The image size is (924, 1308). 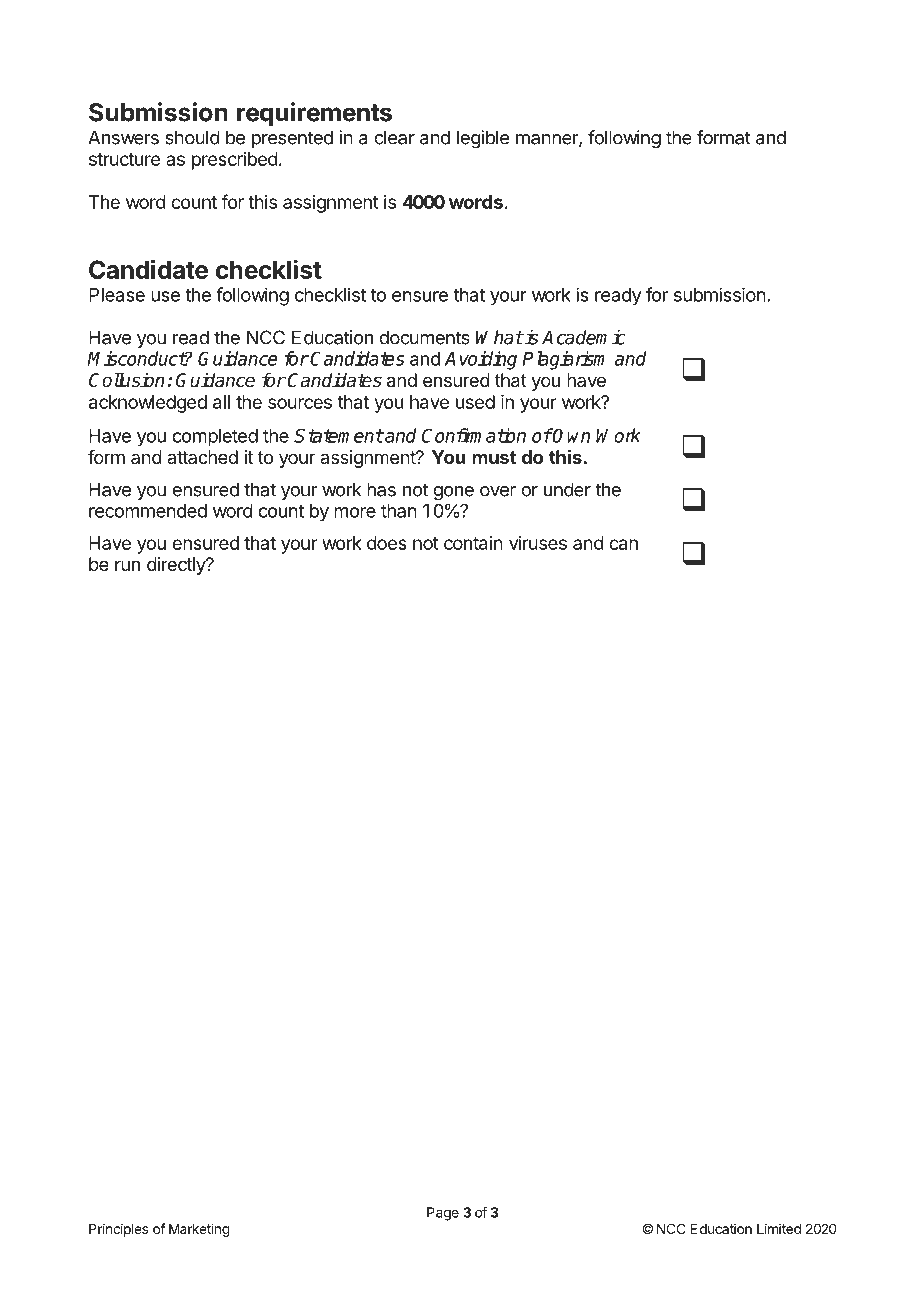 What do you see at coordinates (177, 566) in the document?
I see `directly` at bounding box center [177, 566].
